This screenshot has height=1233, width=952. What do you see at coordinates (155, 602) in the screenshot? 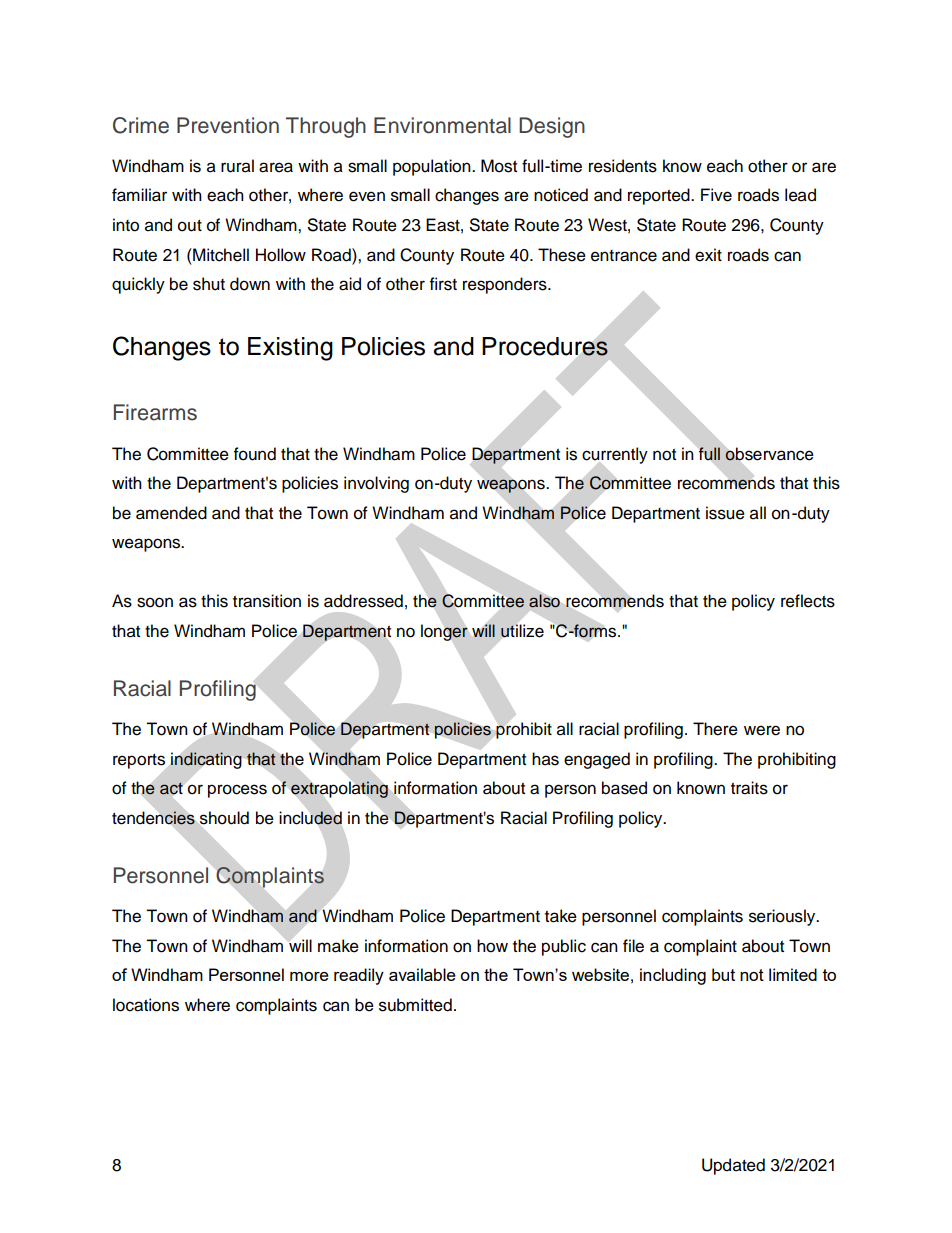
I see `soon` at bounding box center [155, 602].
